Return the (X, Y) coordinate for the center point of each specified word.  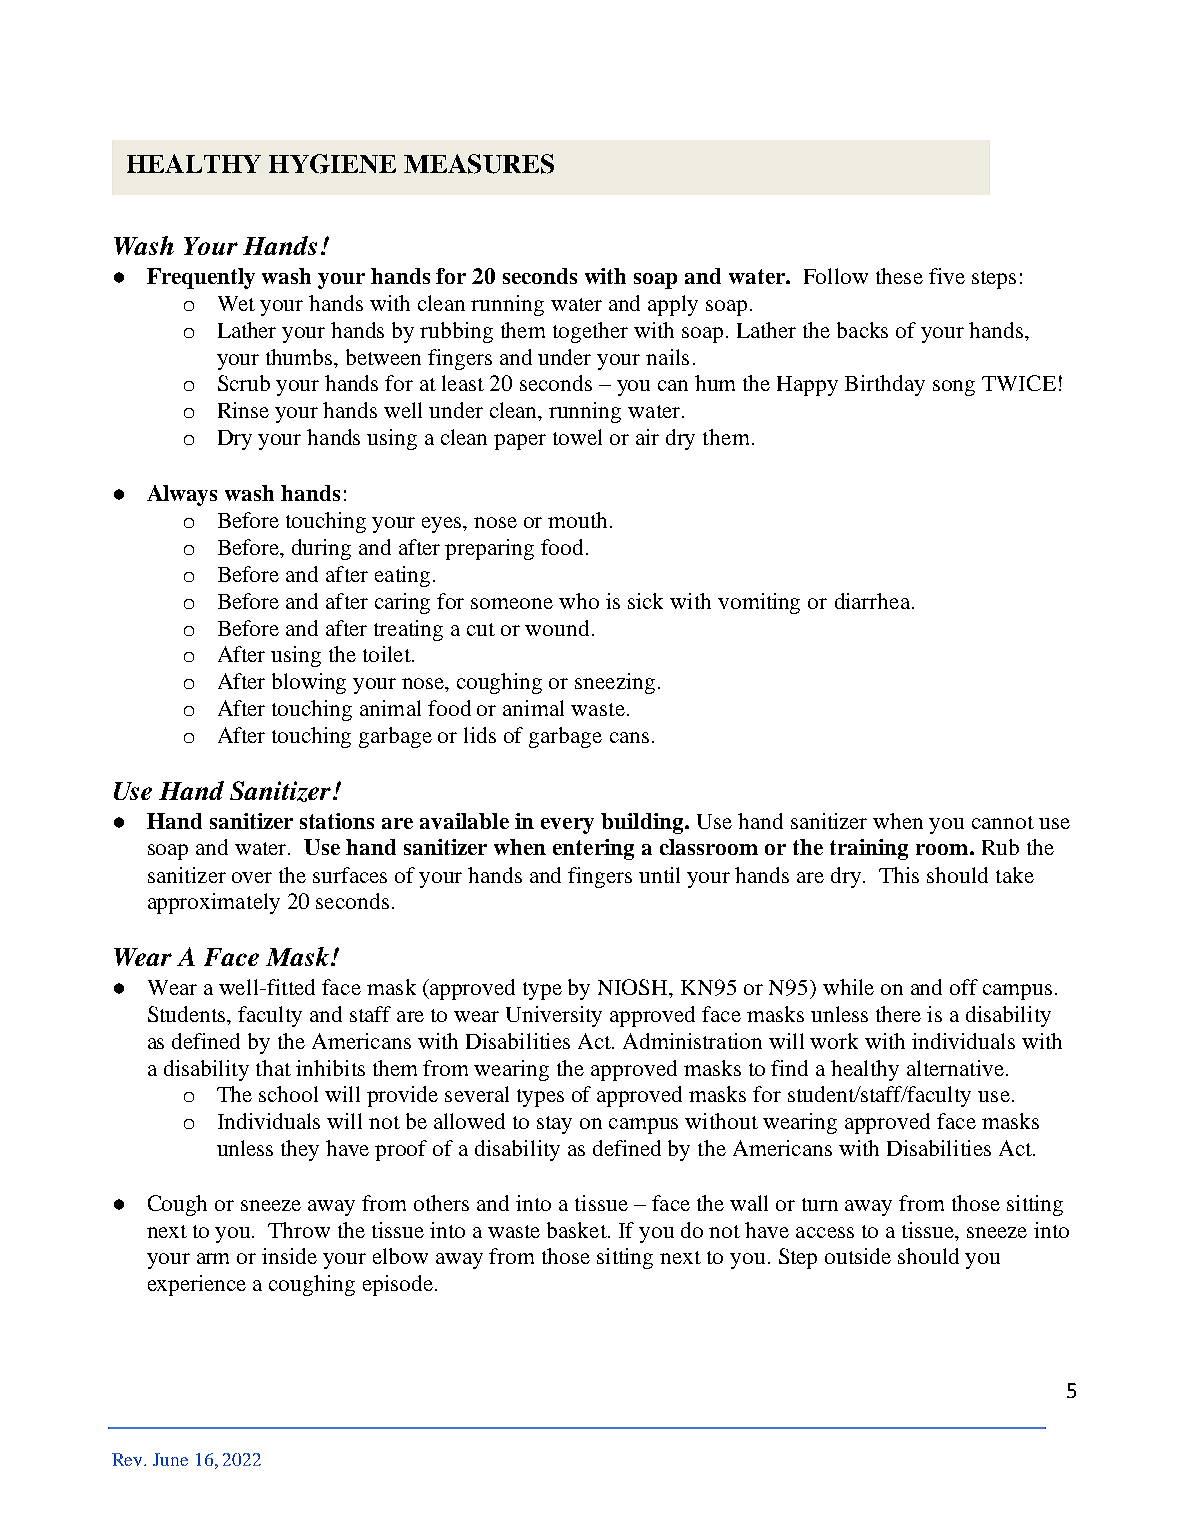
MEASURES (479, 164)
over (252, 877)
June (170, 1459)
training (869, 849)
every (567, 826)
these (899, 276)
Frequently (201, 278)
